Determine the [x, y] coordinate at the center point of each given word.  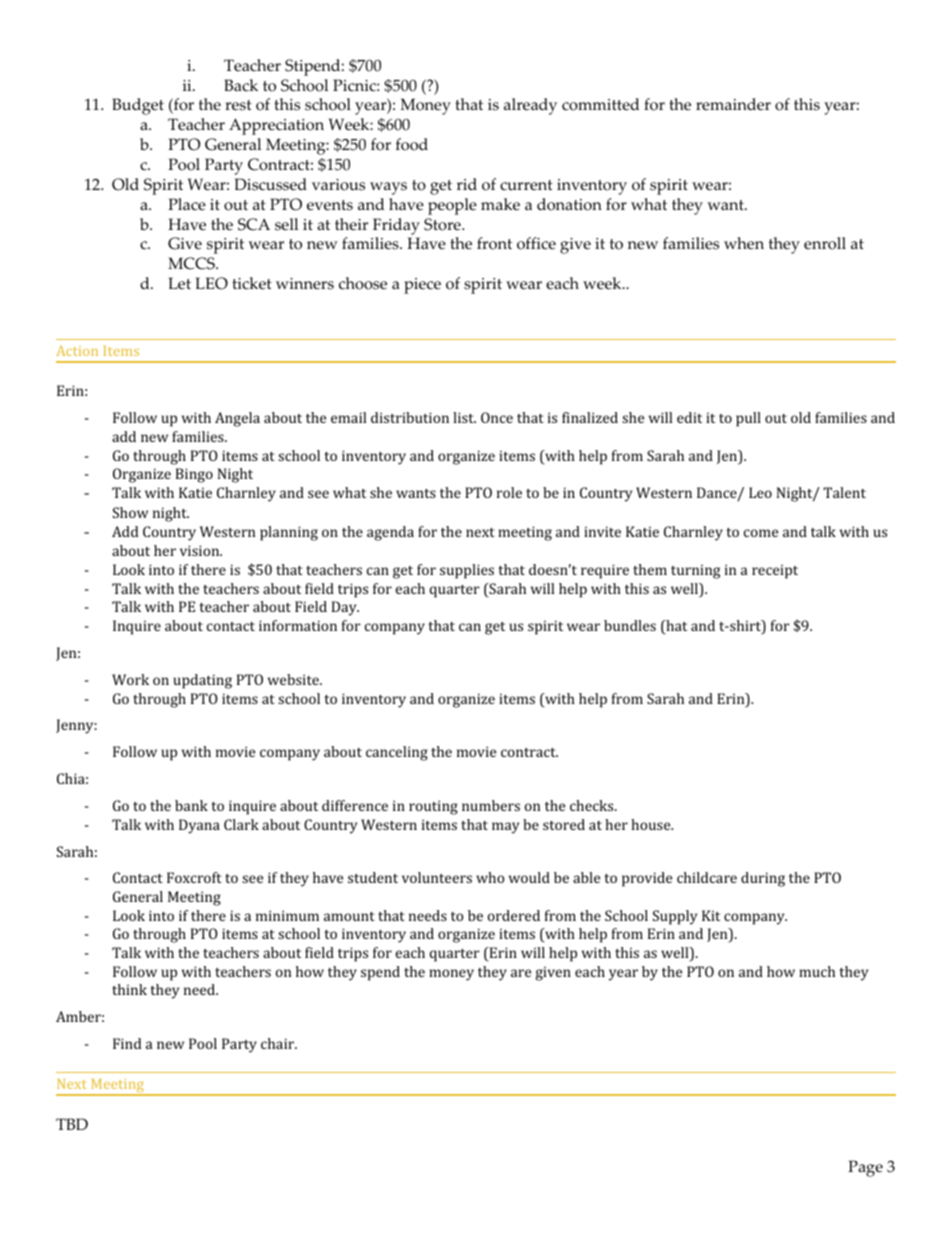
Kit [711, 915]
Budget [138, 106]
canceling [397, 753]
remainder [733, 104]
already [530, 106]
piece [422, 286]
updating [203, 681]
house [652, 824]
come [761, 533]
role [509, 492]
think [129, 989]
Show [130, 512]
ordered [514, 915]
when [744, 243]
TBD [72, 1124]
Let [180, 283]
